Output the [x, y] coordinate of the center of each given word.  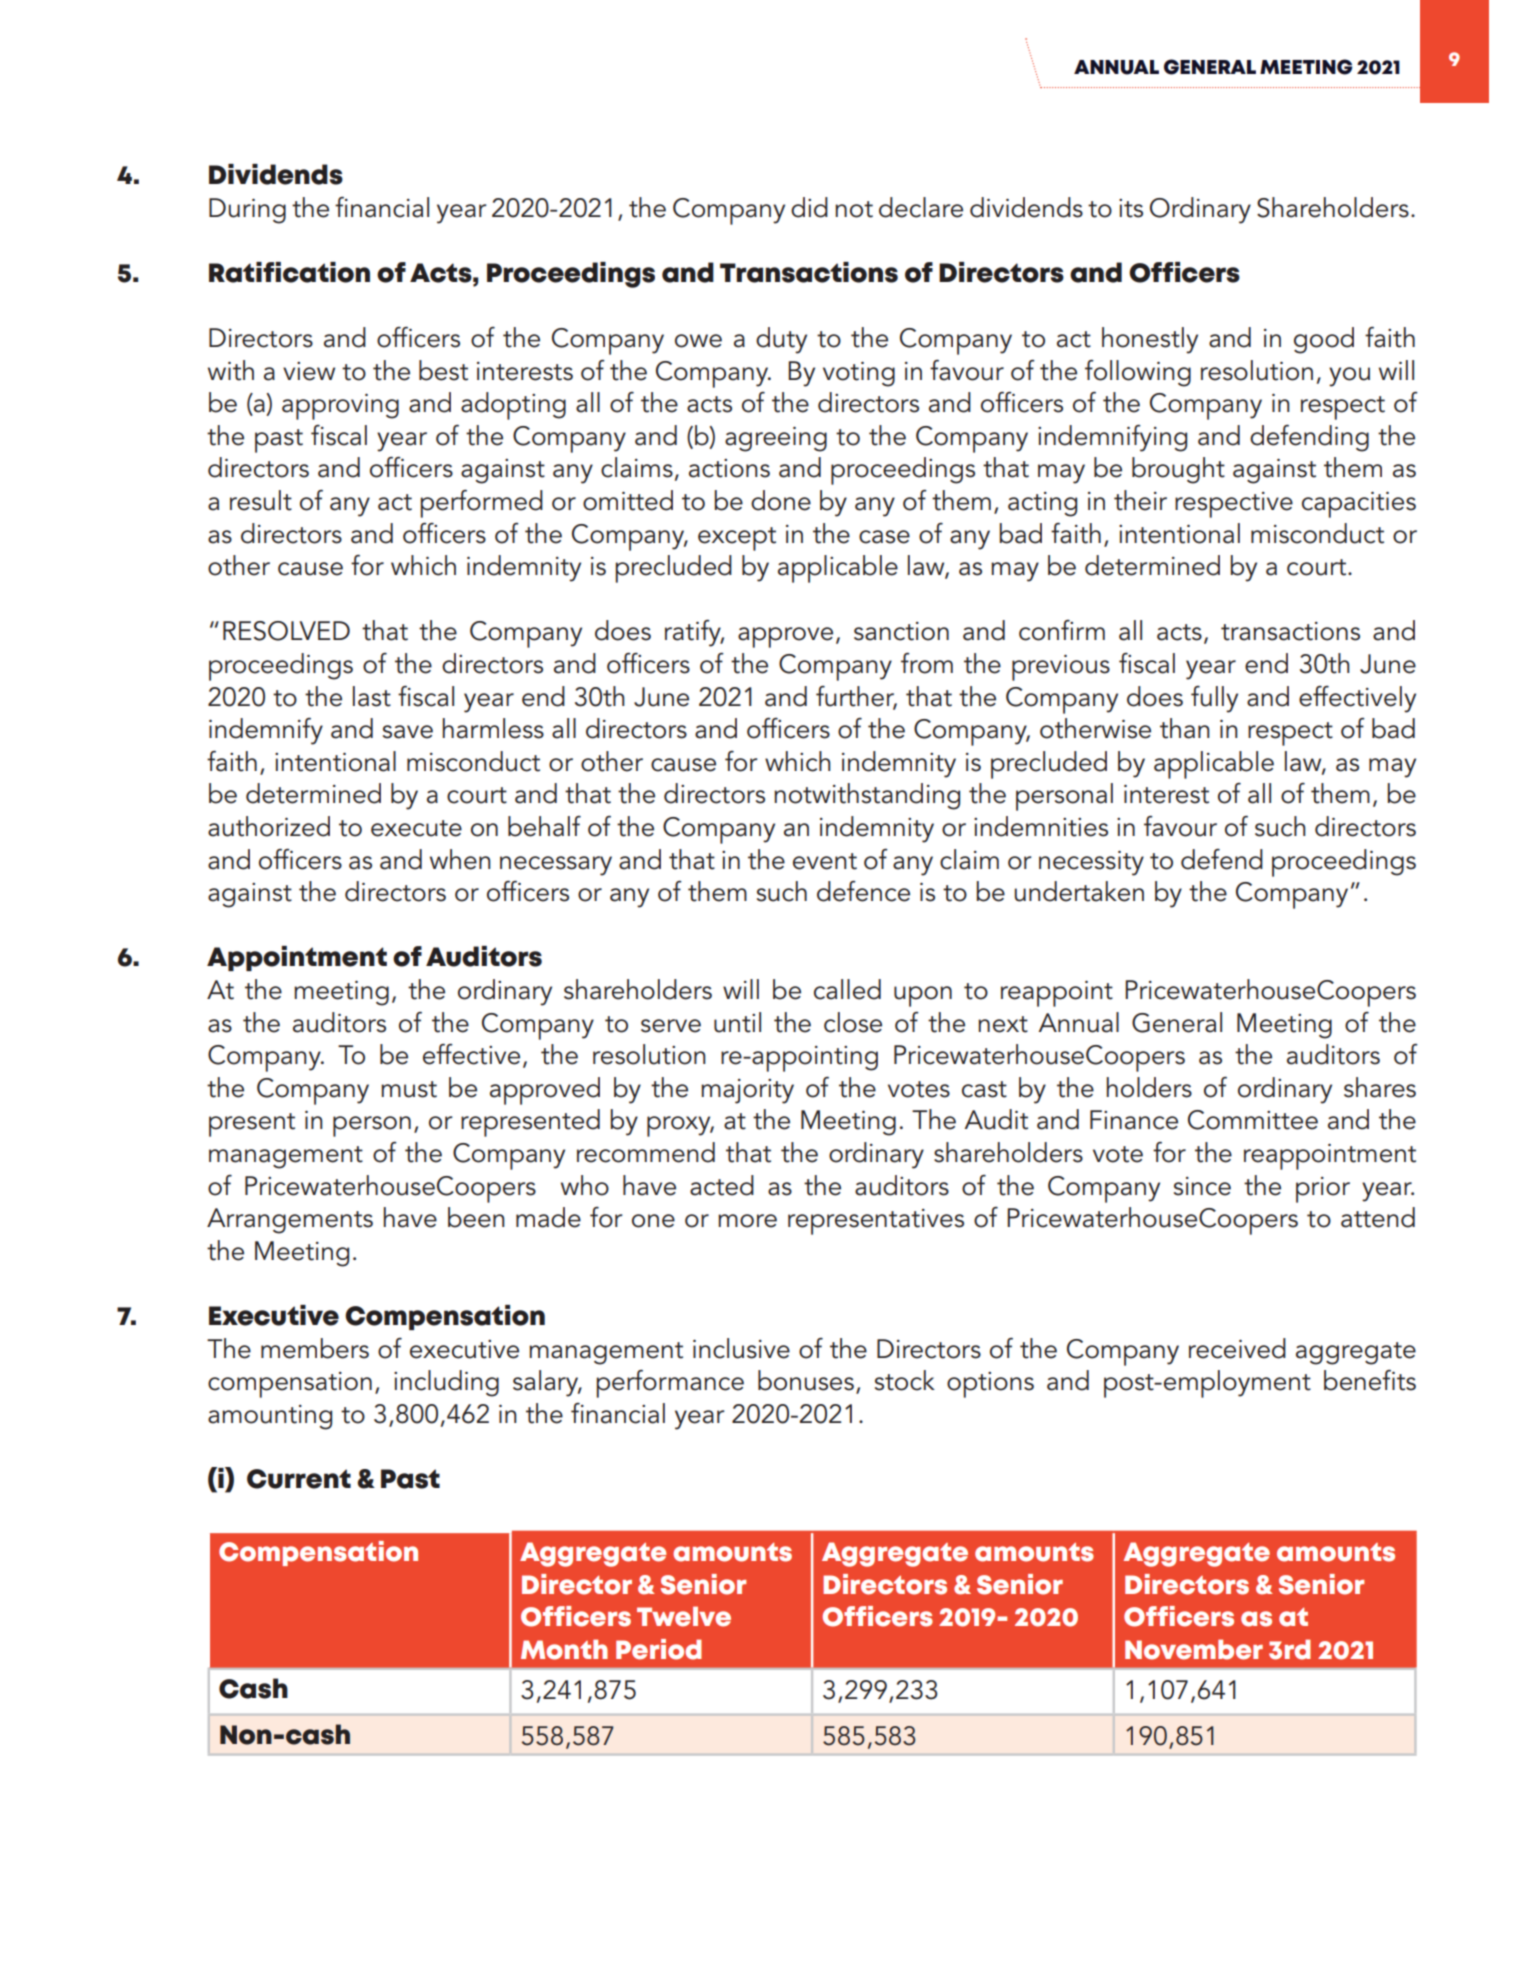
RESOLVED [286, 631]
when [460, 859]
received [1237, 1348]
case [884, 537]
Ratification [289, 272]
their [1140, 500]
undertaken [1079, 891]
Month [564, 1649]
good [1324, 340]
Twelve [684, 1616]
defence [863, 891]
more [747, 1221]
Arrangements [290, 1221]
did [809, 207]
